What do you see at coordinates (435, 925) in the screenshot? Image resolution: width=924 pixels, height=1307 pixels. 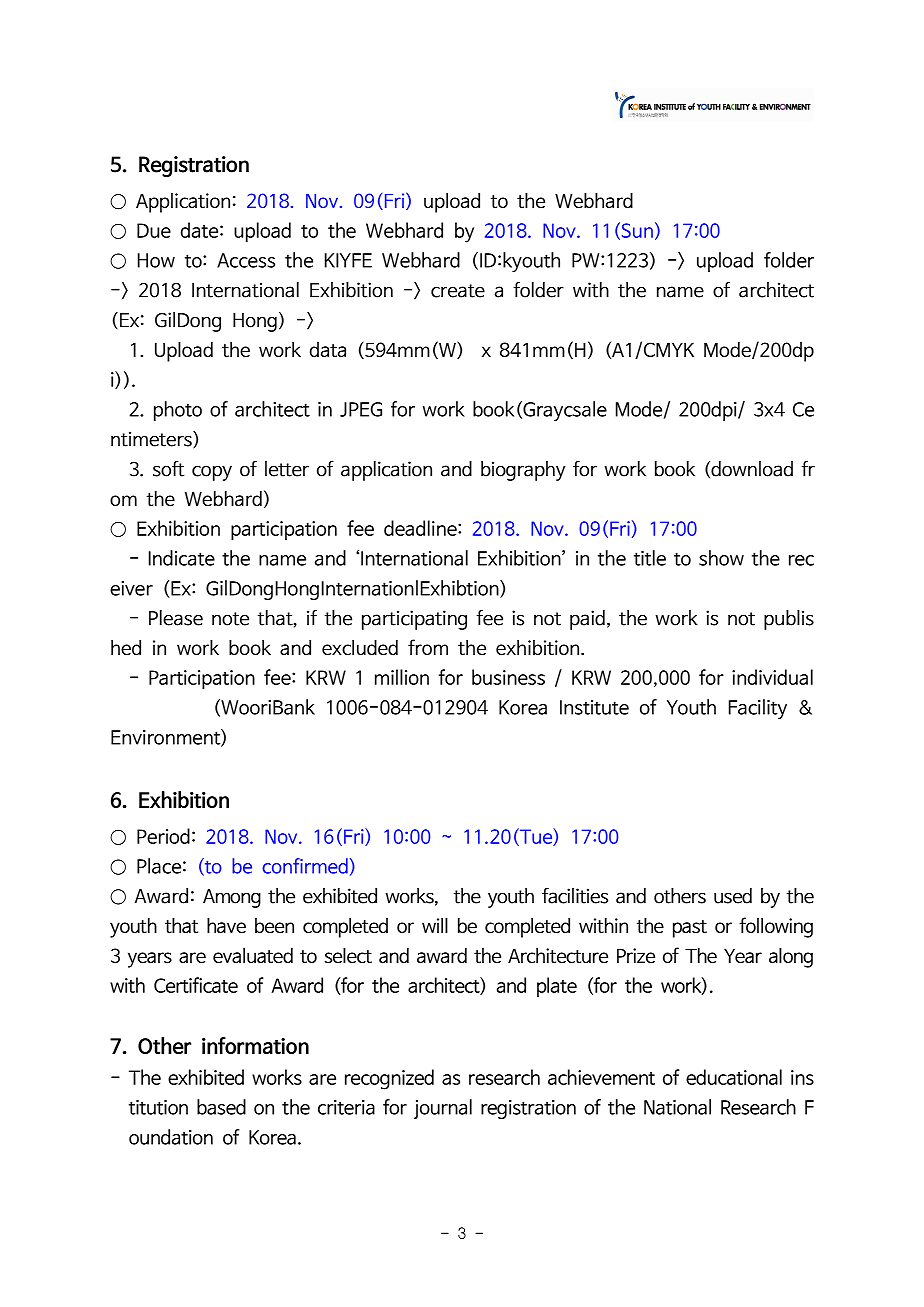 I see `will` at bounding box center [435, 925].
